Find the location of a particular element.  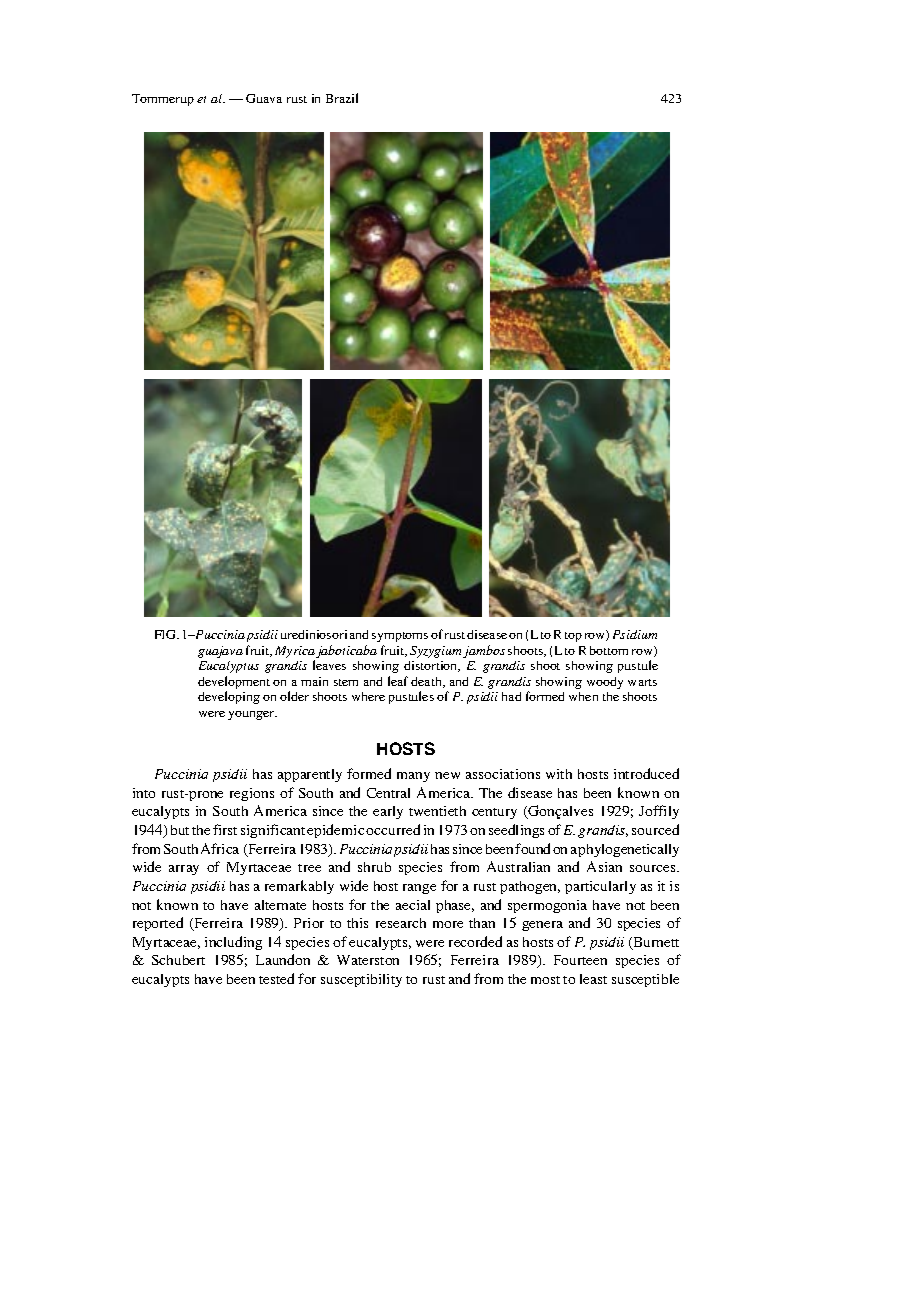

Brazil is located at coordinates (342, 98).
